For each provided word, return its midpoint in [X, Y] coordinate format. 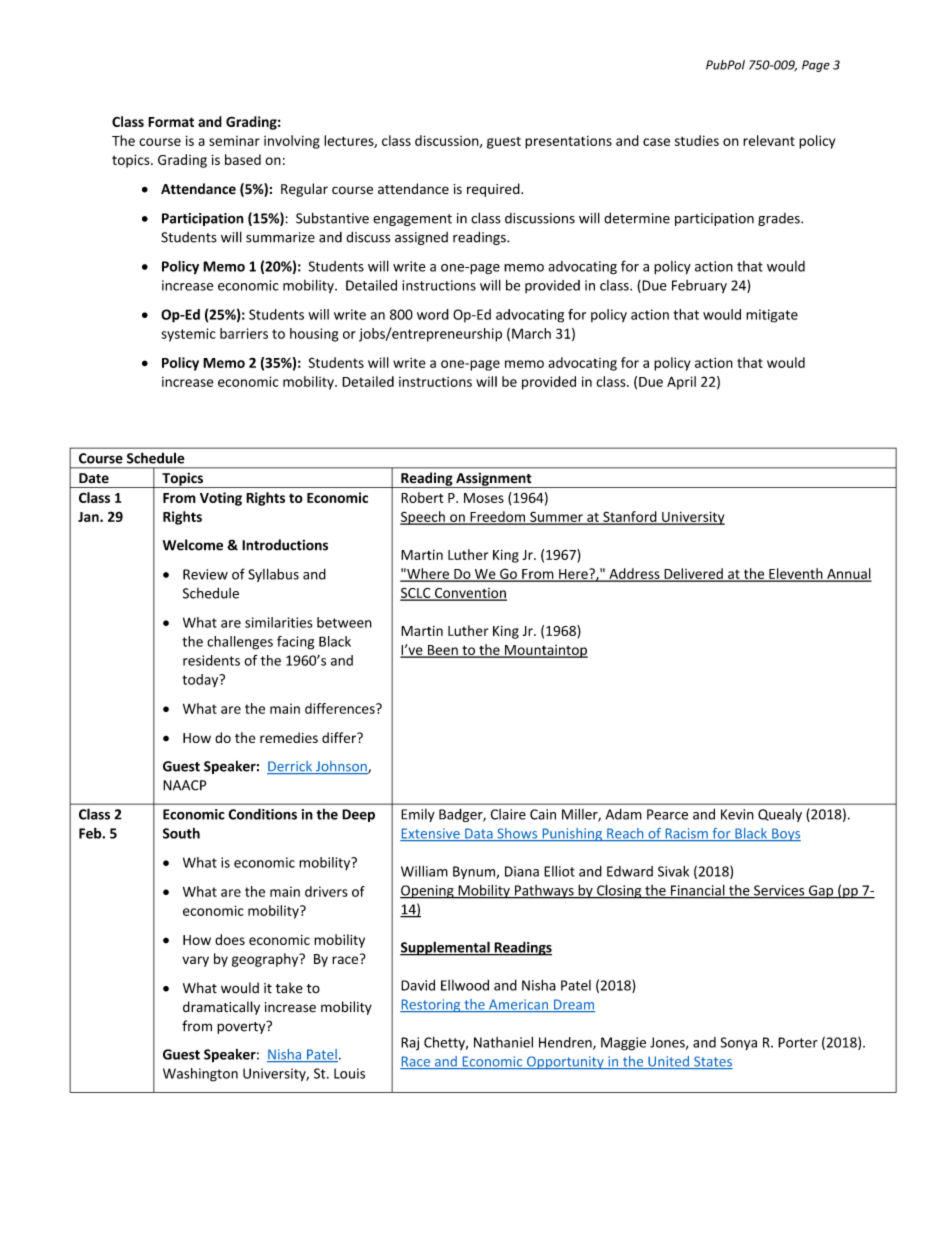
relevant [769, 140]
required [494, 190]
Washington [200, 1075]
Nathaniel [503, 1042]
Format [171, 122]
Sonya [739, 1043]
